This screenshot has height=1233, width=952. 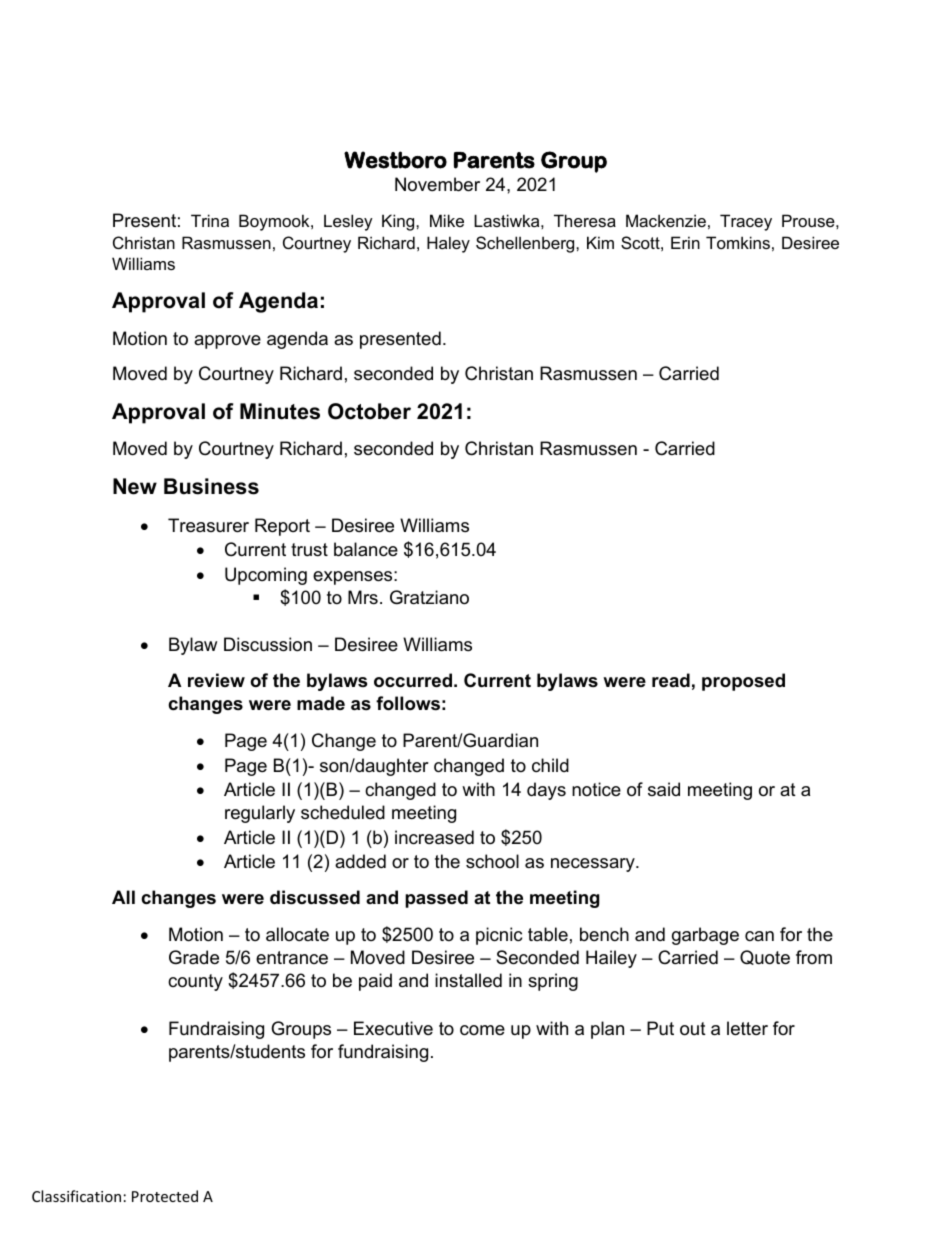 I want to click on Protected, so click(x=165, y=1196).
